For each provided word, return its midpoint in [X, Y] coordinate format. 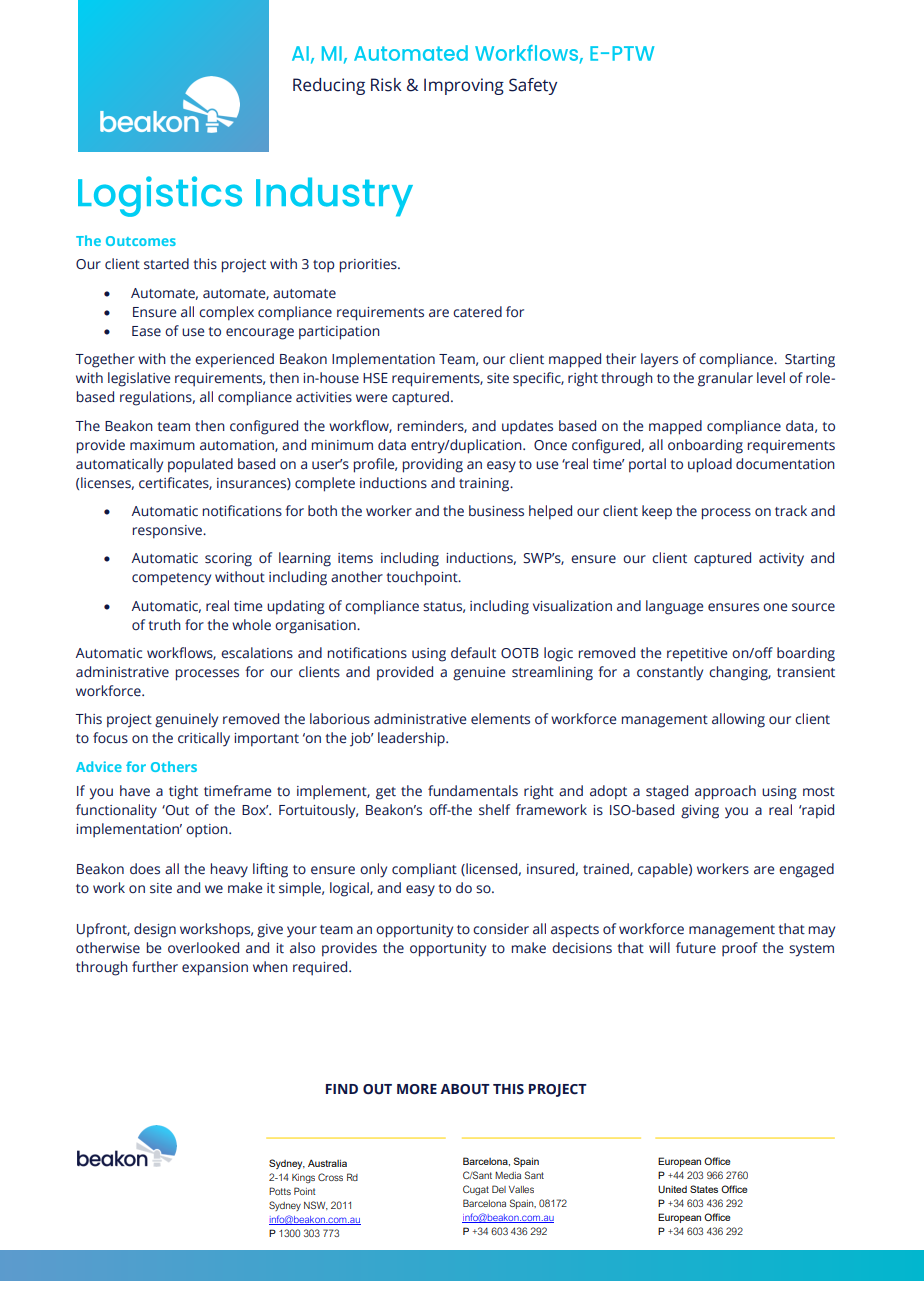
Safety [533, 86]
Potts [280, 1191]
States [704, 1189]
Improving [464, 86]
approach [725, 792]
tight [183, 792]
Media [508, 1175]
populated [200, 465]
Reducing [329, 86]
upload [710, 465]
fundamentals [473, 791]
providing [433, 465]
